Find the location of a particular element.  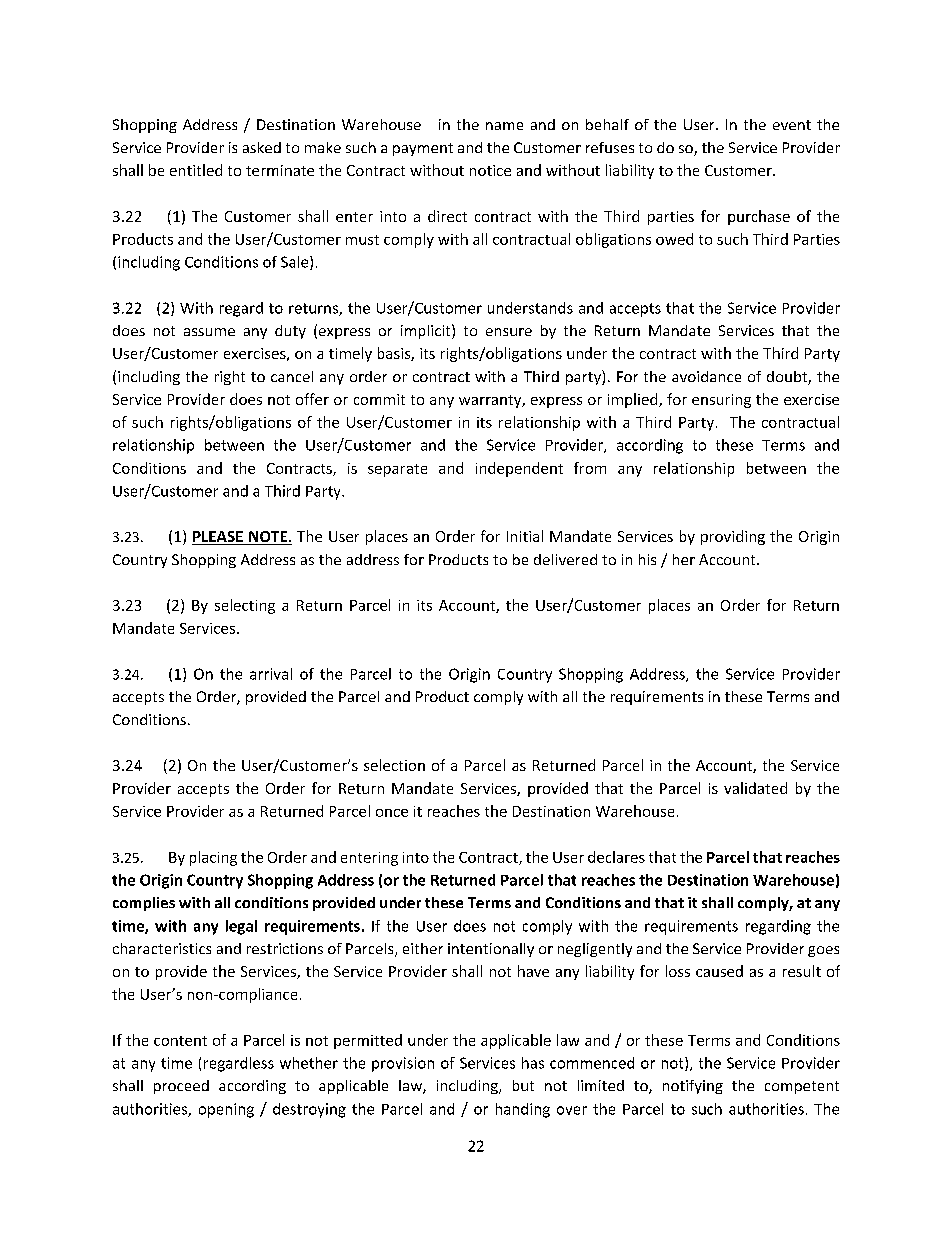

opening is located at coordinates (226, 1110).
